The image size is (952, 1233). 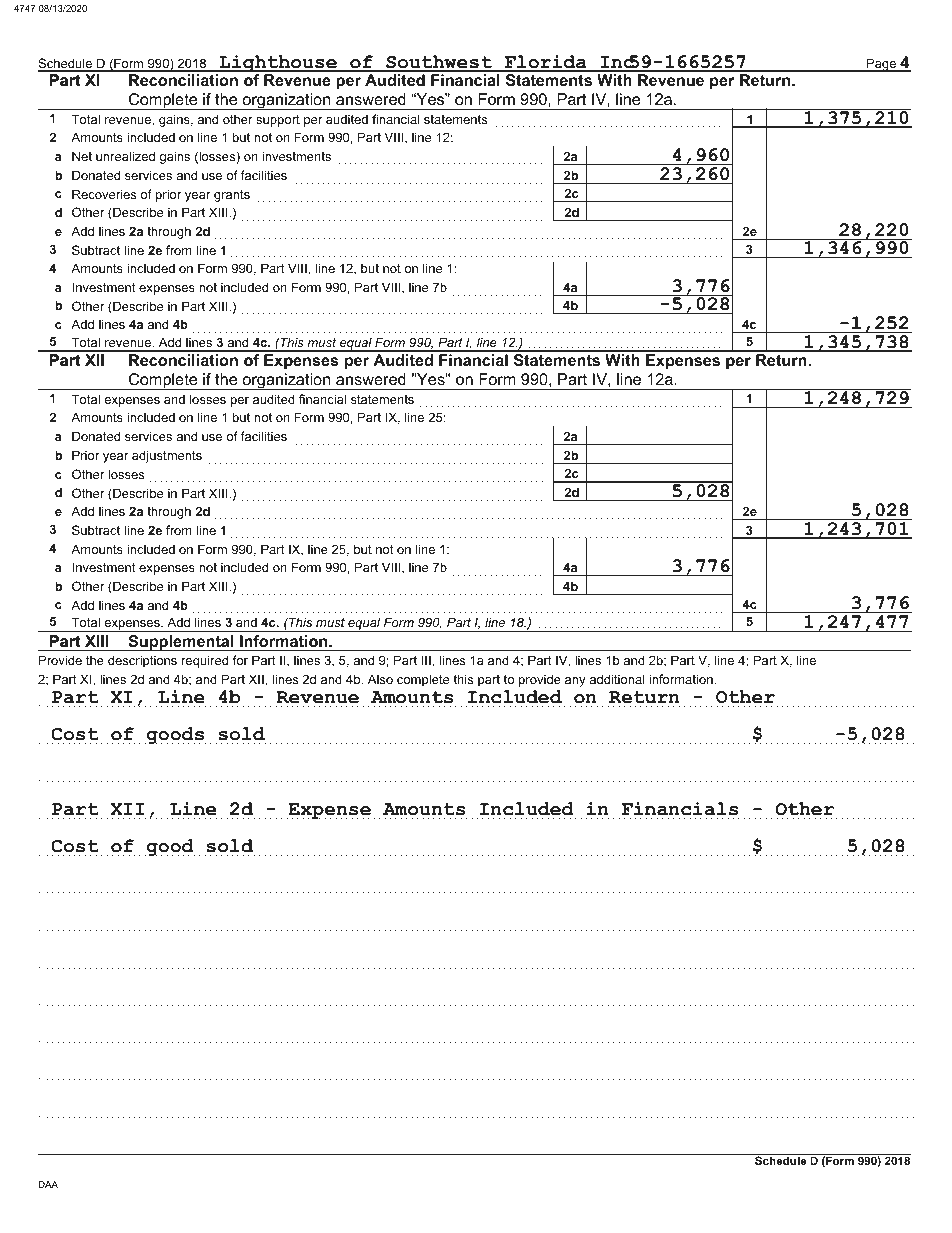 What do you see at coordinates (181, 643) in the document?
I see `Supplemental` at bounding box center [181, 643].
